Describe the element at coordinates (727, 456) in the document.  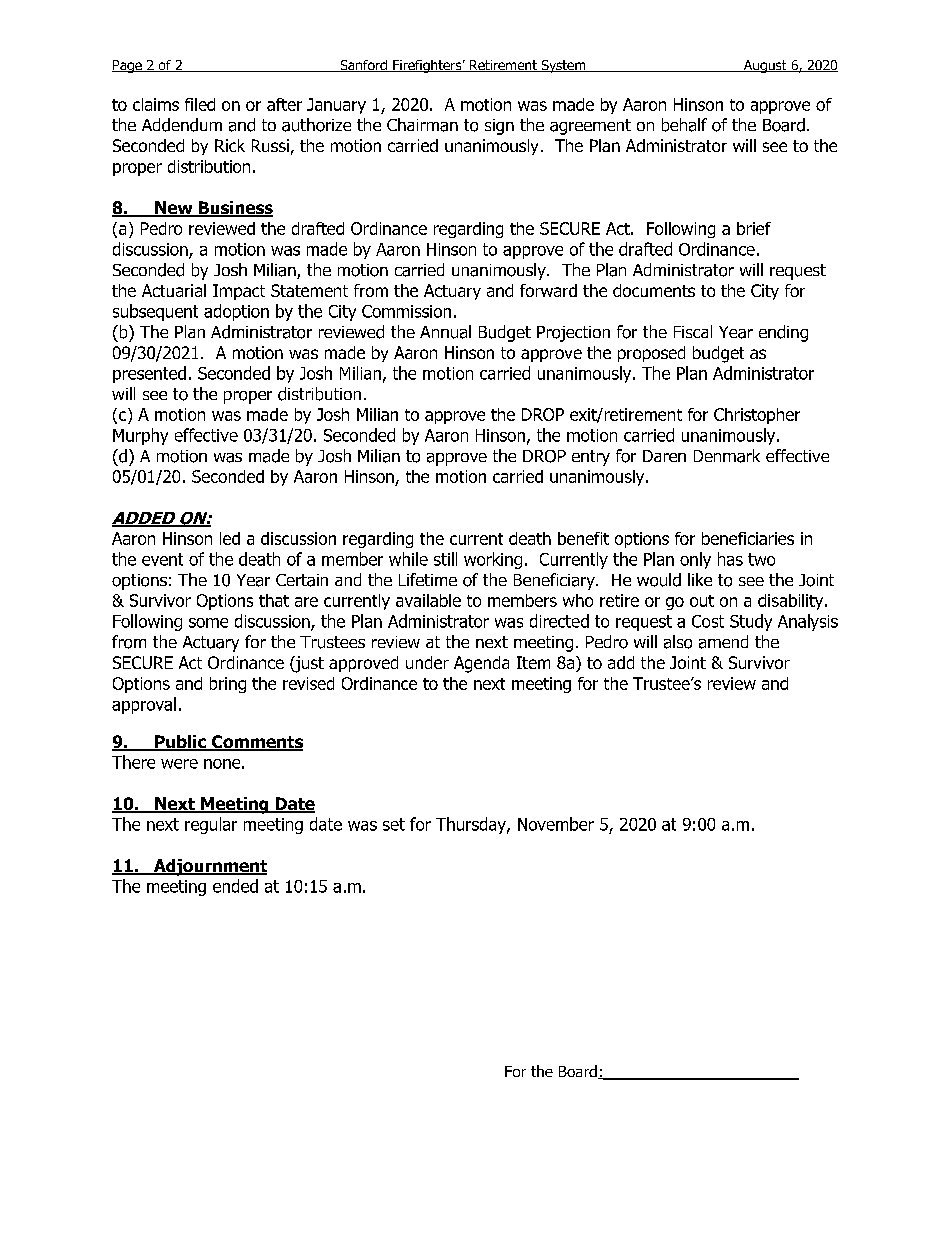
I see `Denmark` at that location.
